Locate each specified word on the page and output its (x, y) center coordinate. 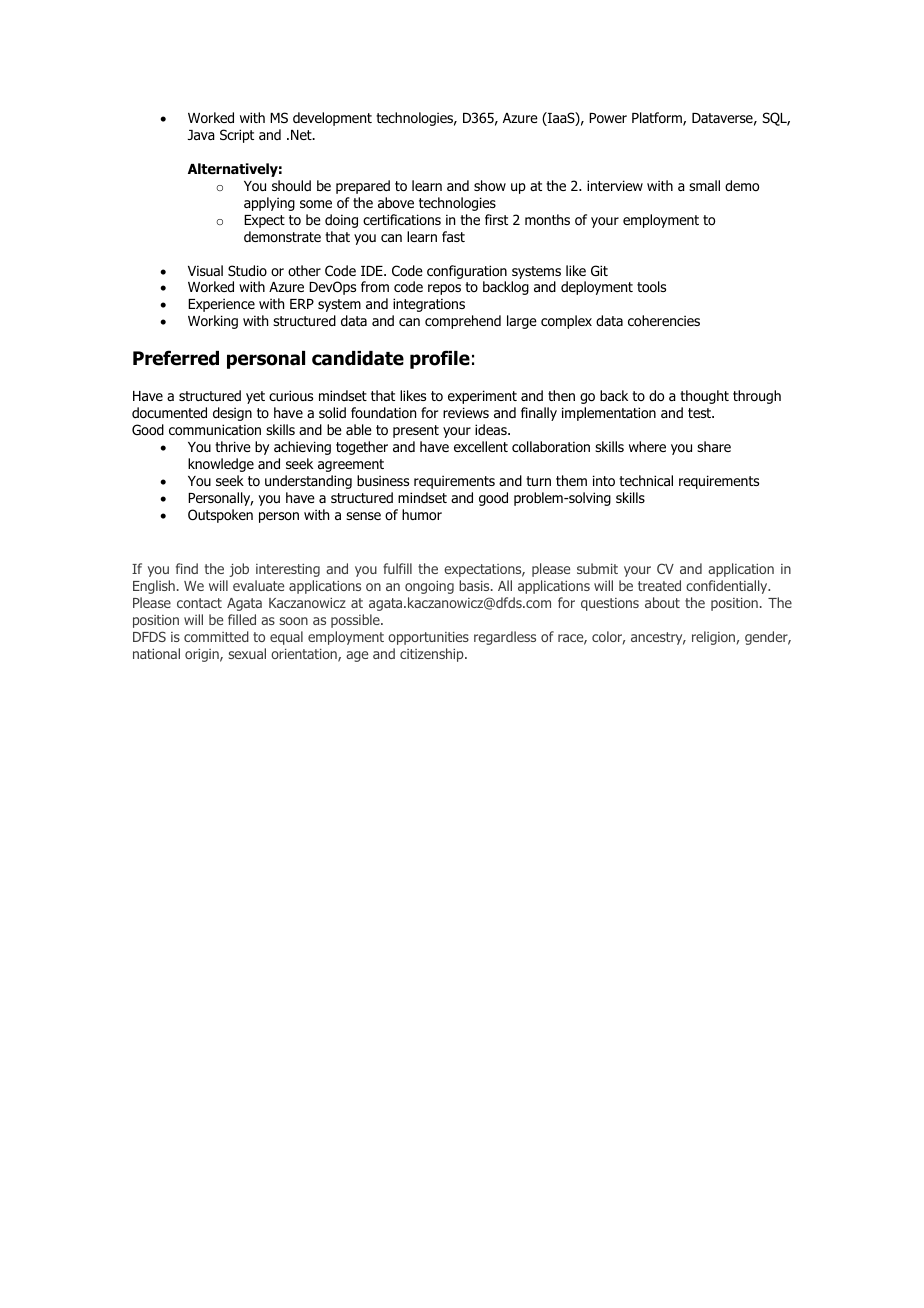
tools (651, 287)
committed (216, 636)
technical (646, 480)
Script (237, 136)
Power (608, 118)
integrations (429, 305)
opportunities (428, 638)
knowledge (221, 465)
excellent (481, 446)
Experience (221, 305)
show (490, 185)
